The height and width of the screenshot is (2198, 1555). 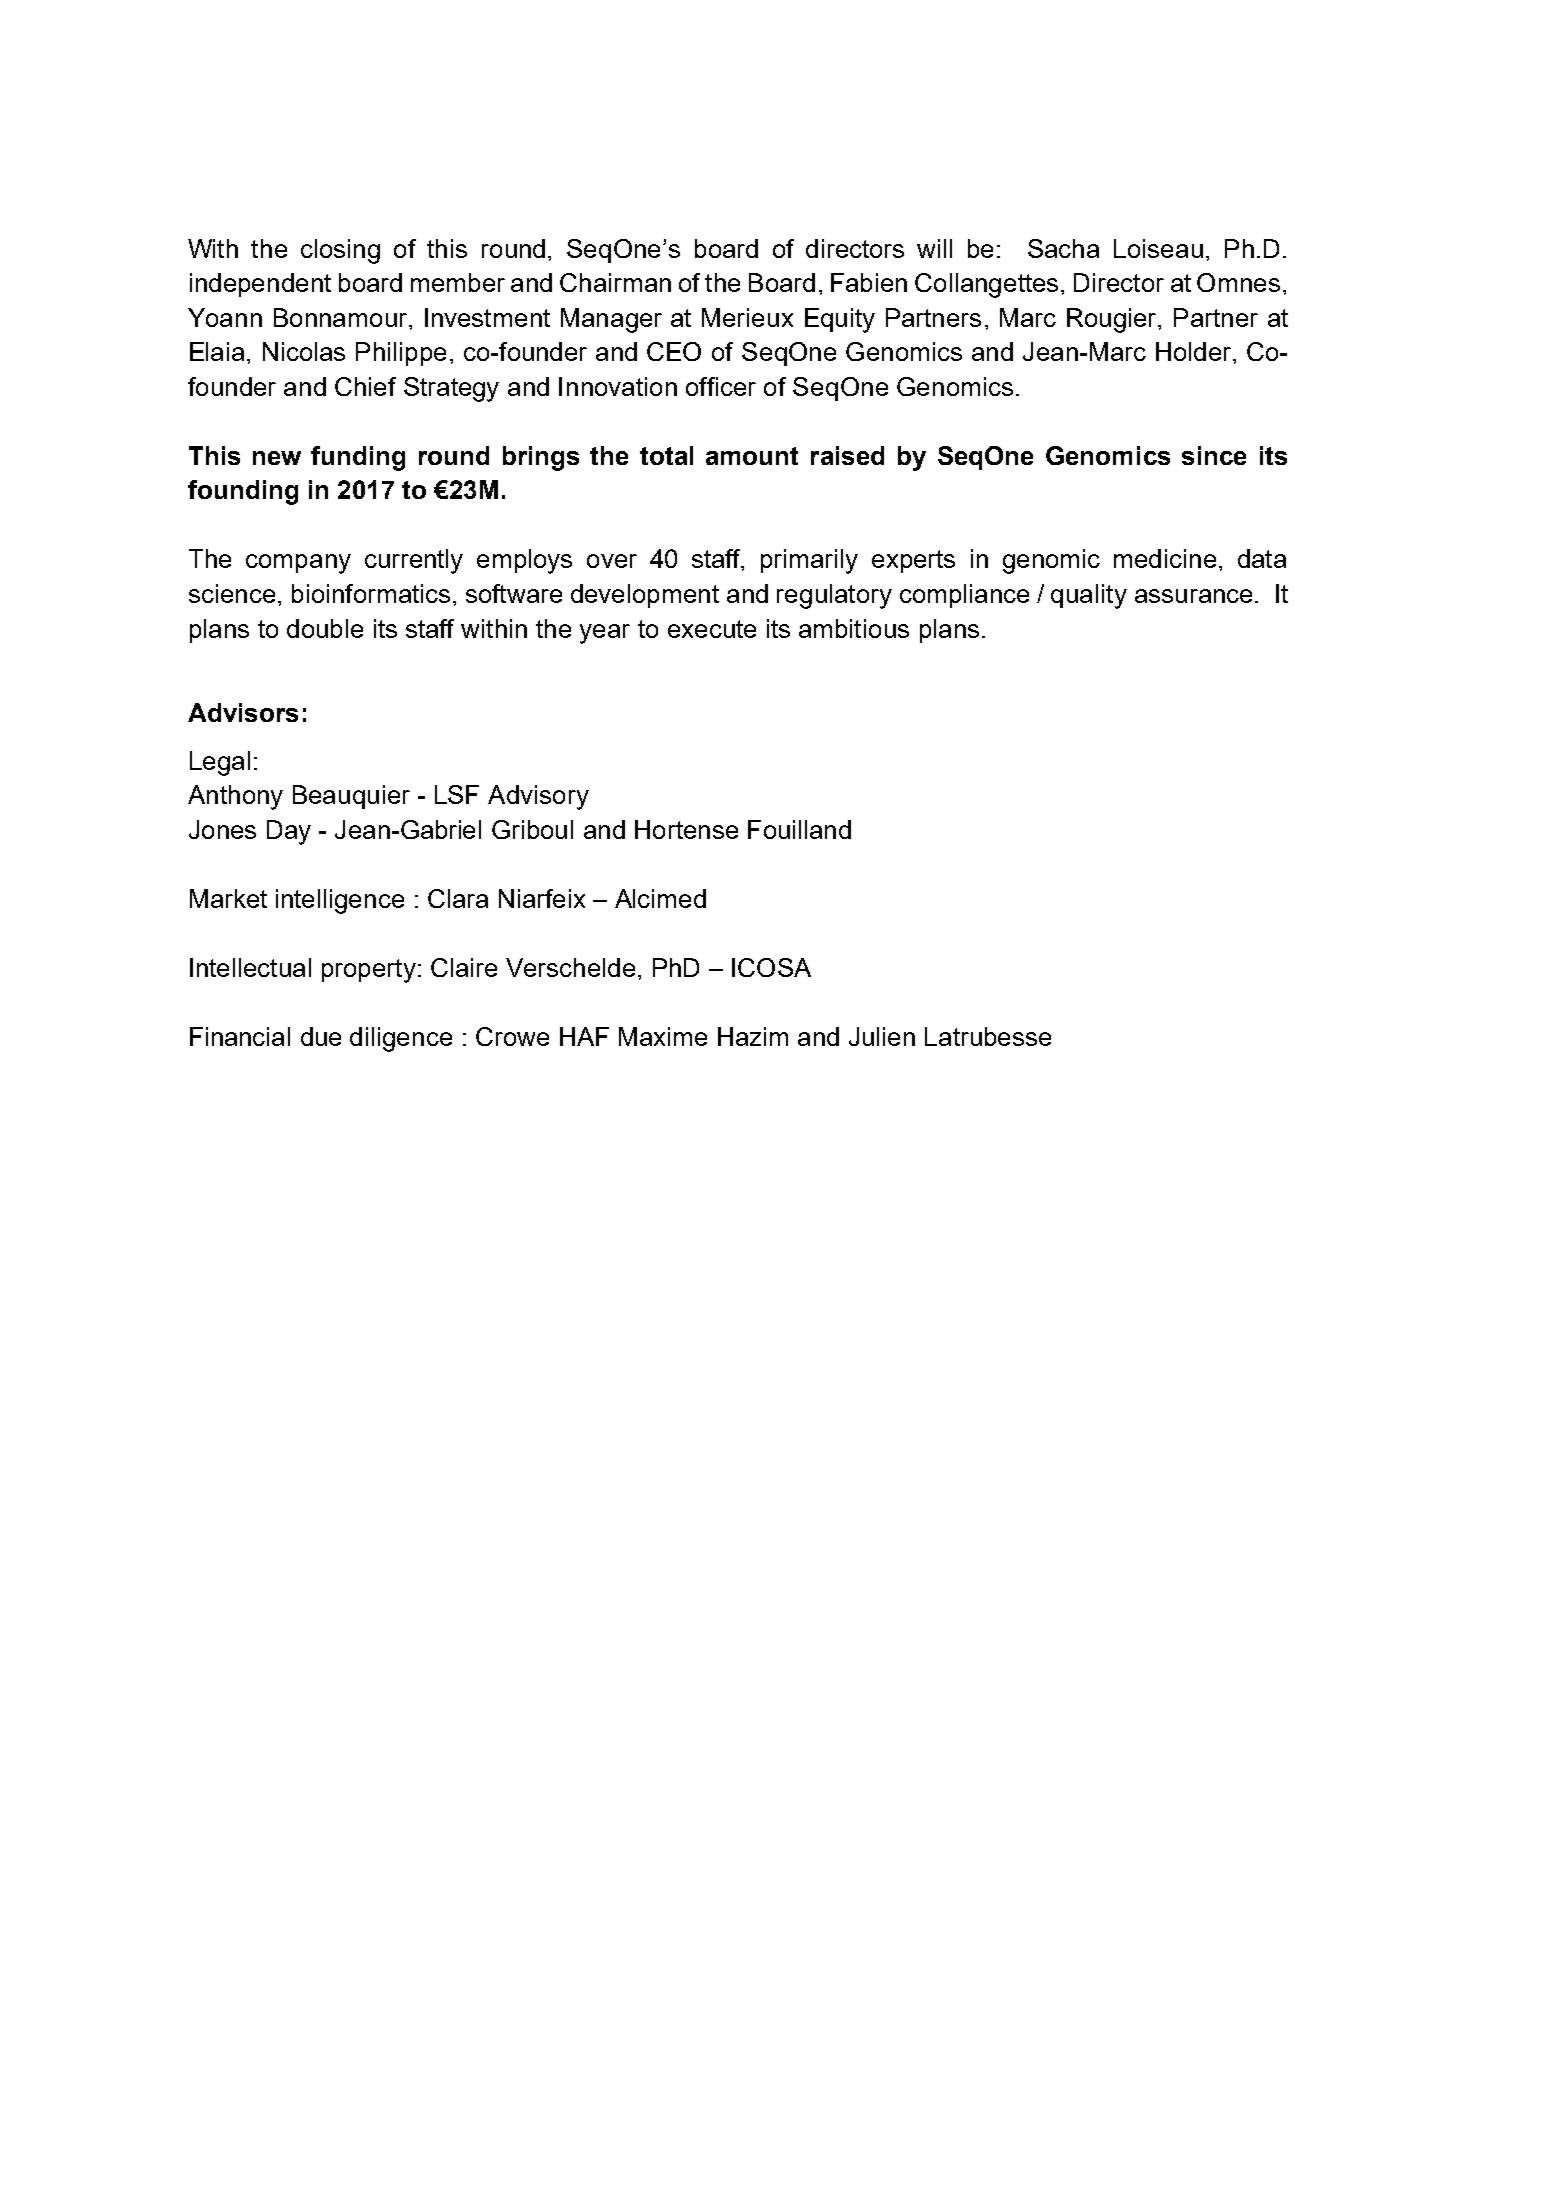 I want to click on Chief, so click(x=365, y=386).
